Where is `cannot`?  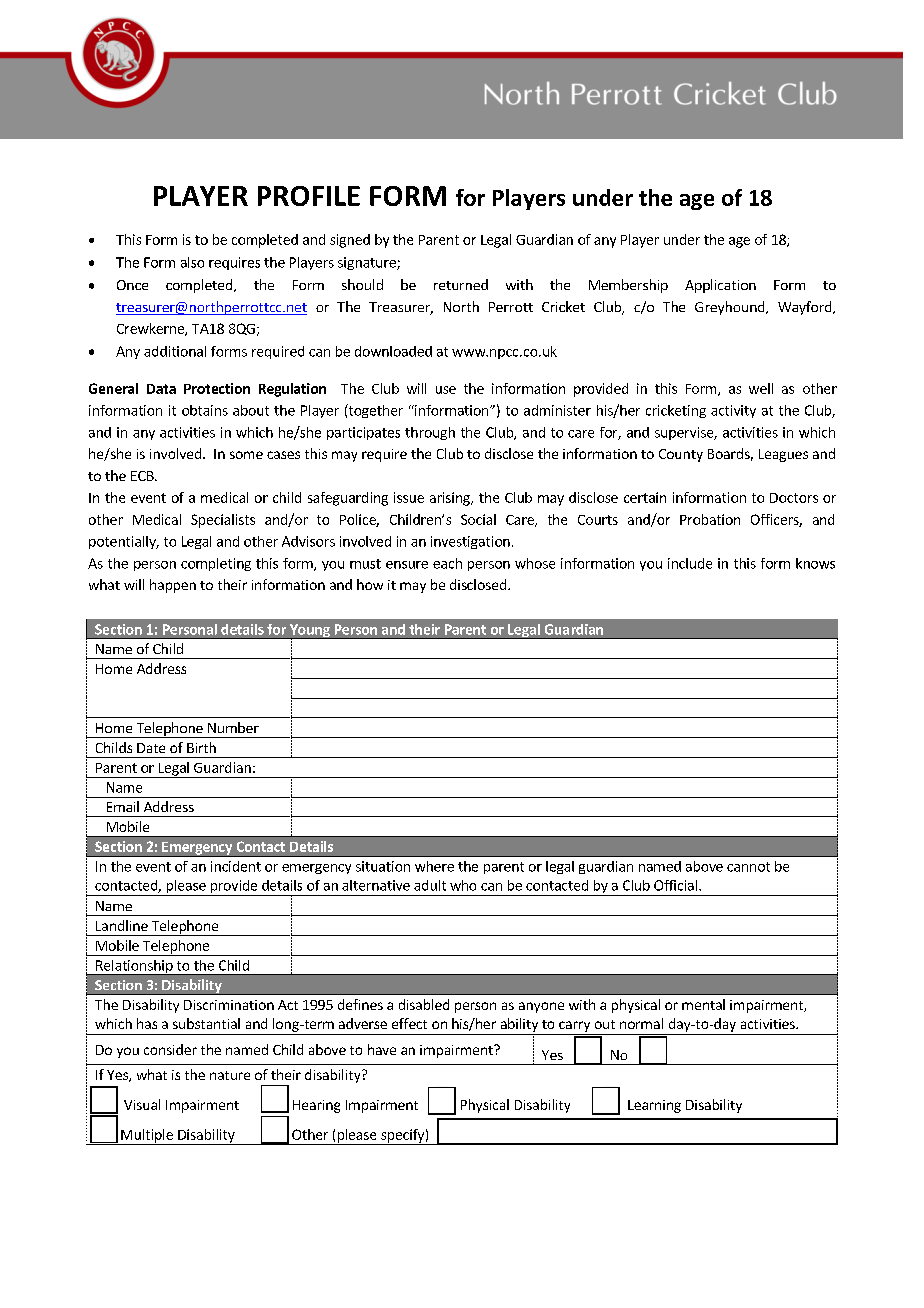 cannot is located at coordinates (748, 867).
